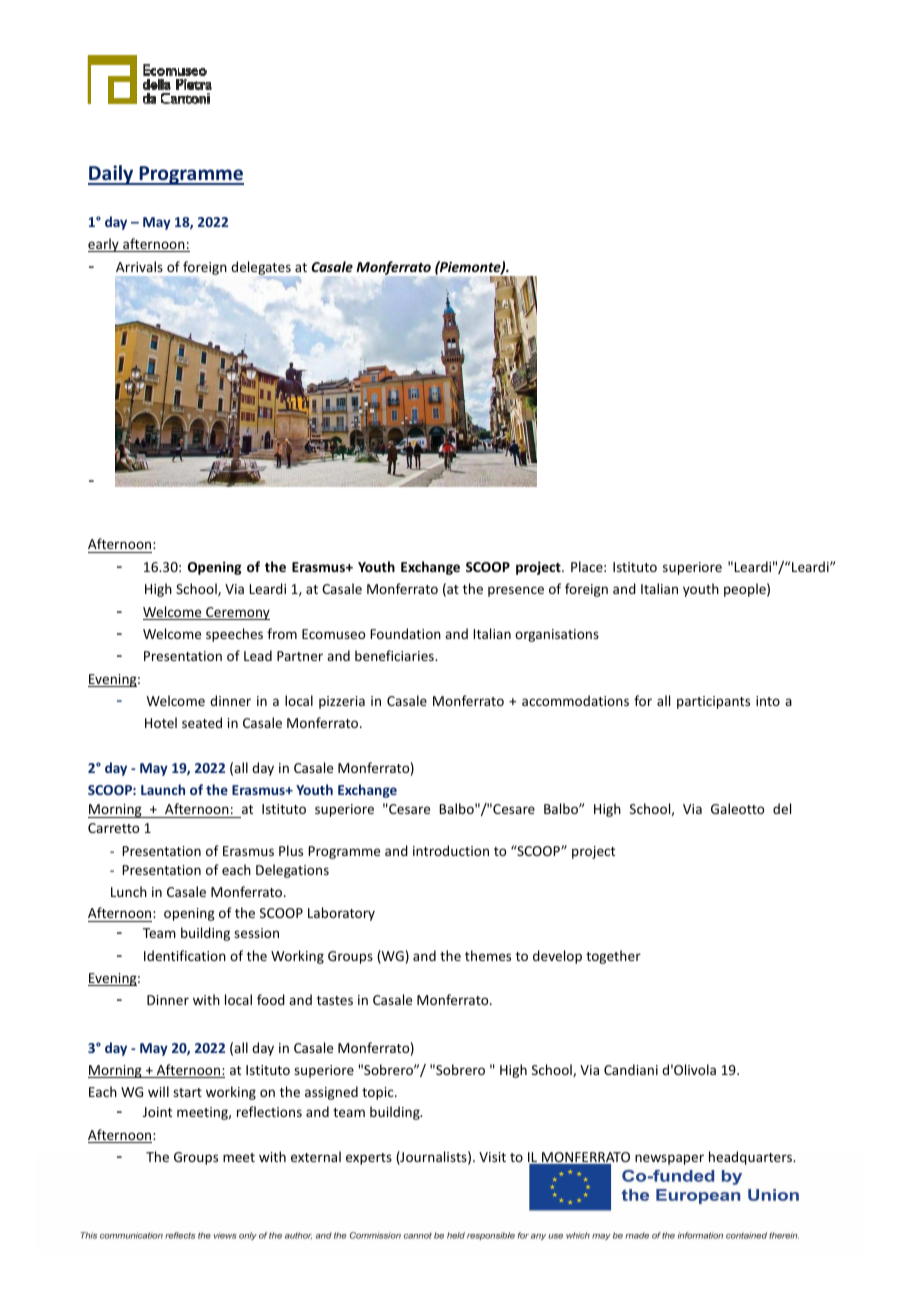 The height and width of the screenshot is (1308, 924). What do you see at coordinates (129, 891) in the screenshot?
I see `Lunch` at bounding box center [129, 891].
